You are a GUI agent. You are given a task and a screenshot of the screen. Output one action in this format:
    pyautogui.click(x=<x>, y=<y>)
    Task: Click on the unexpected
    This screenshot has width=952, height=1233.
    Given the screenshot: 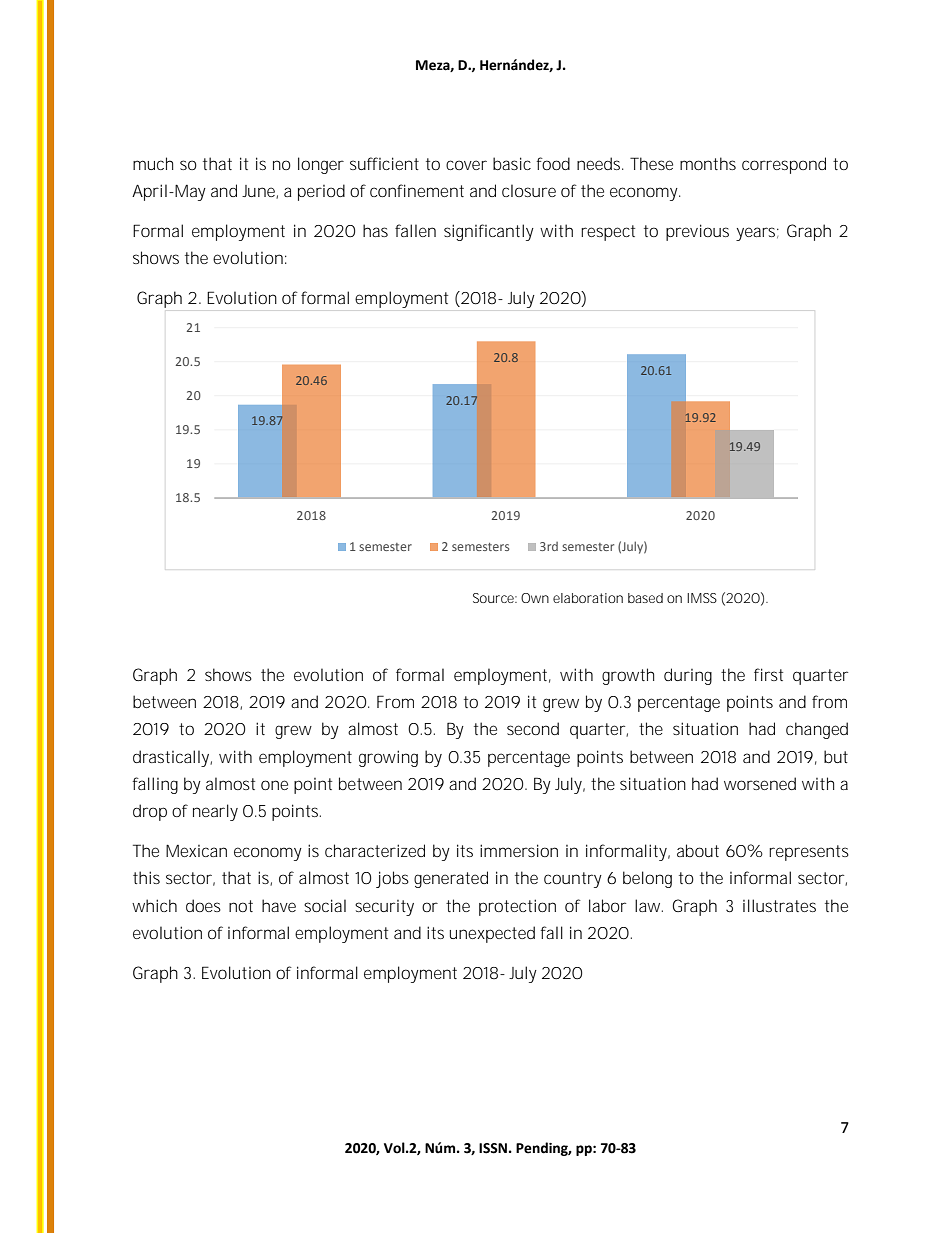 What is the action you would take?
    pyautogui.click(x=492, y=934)
